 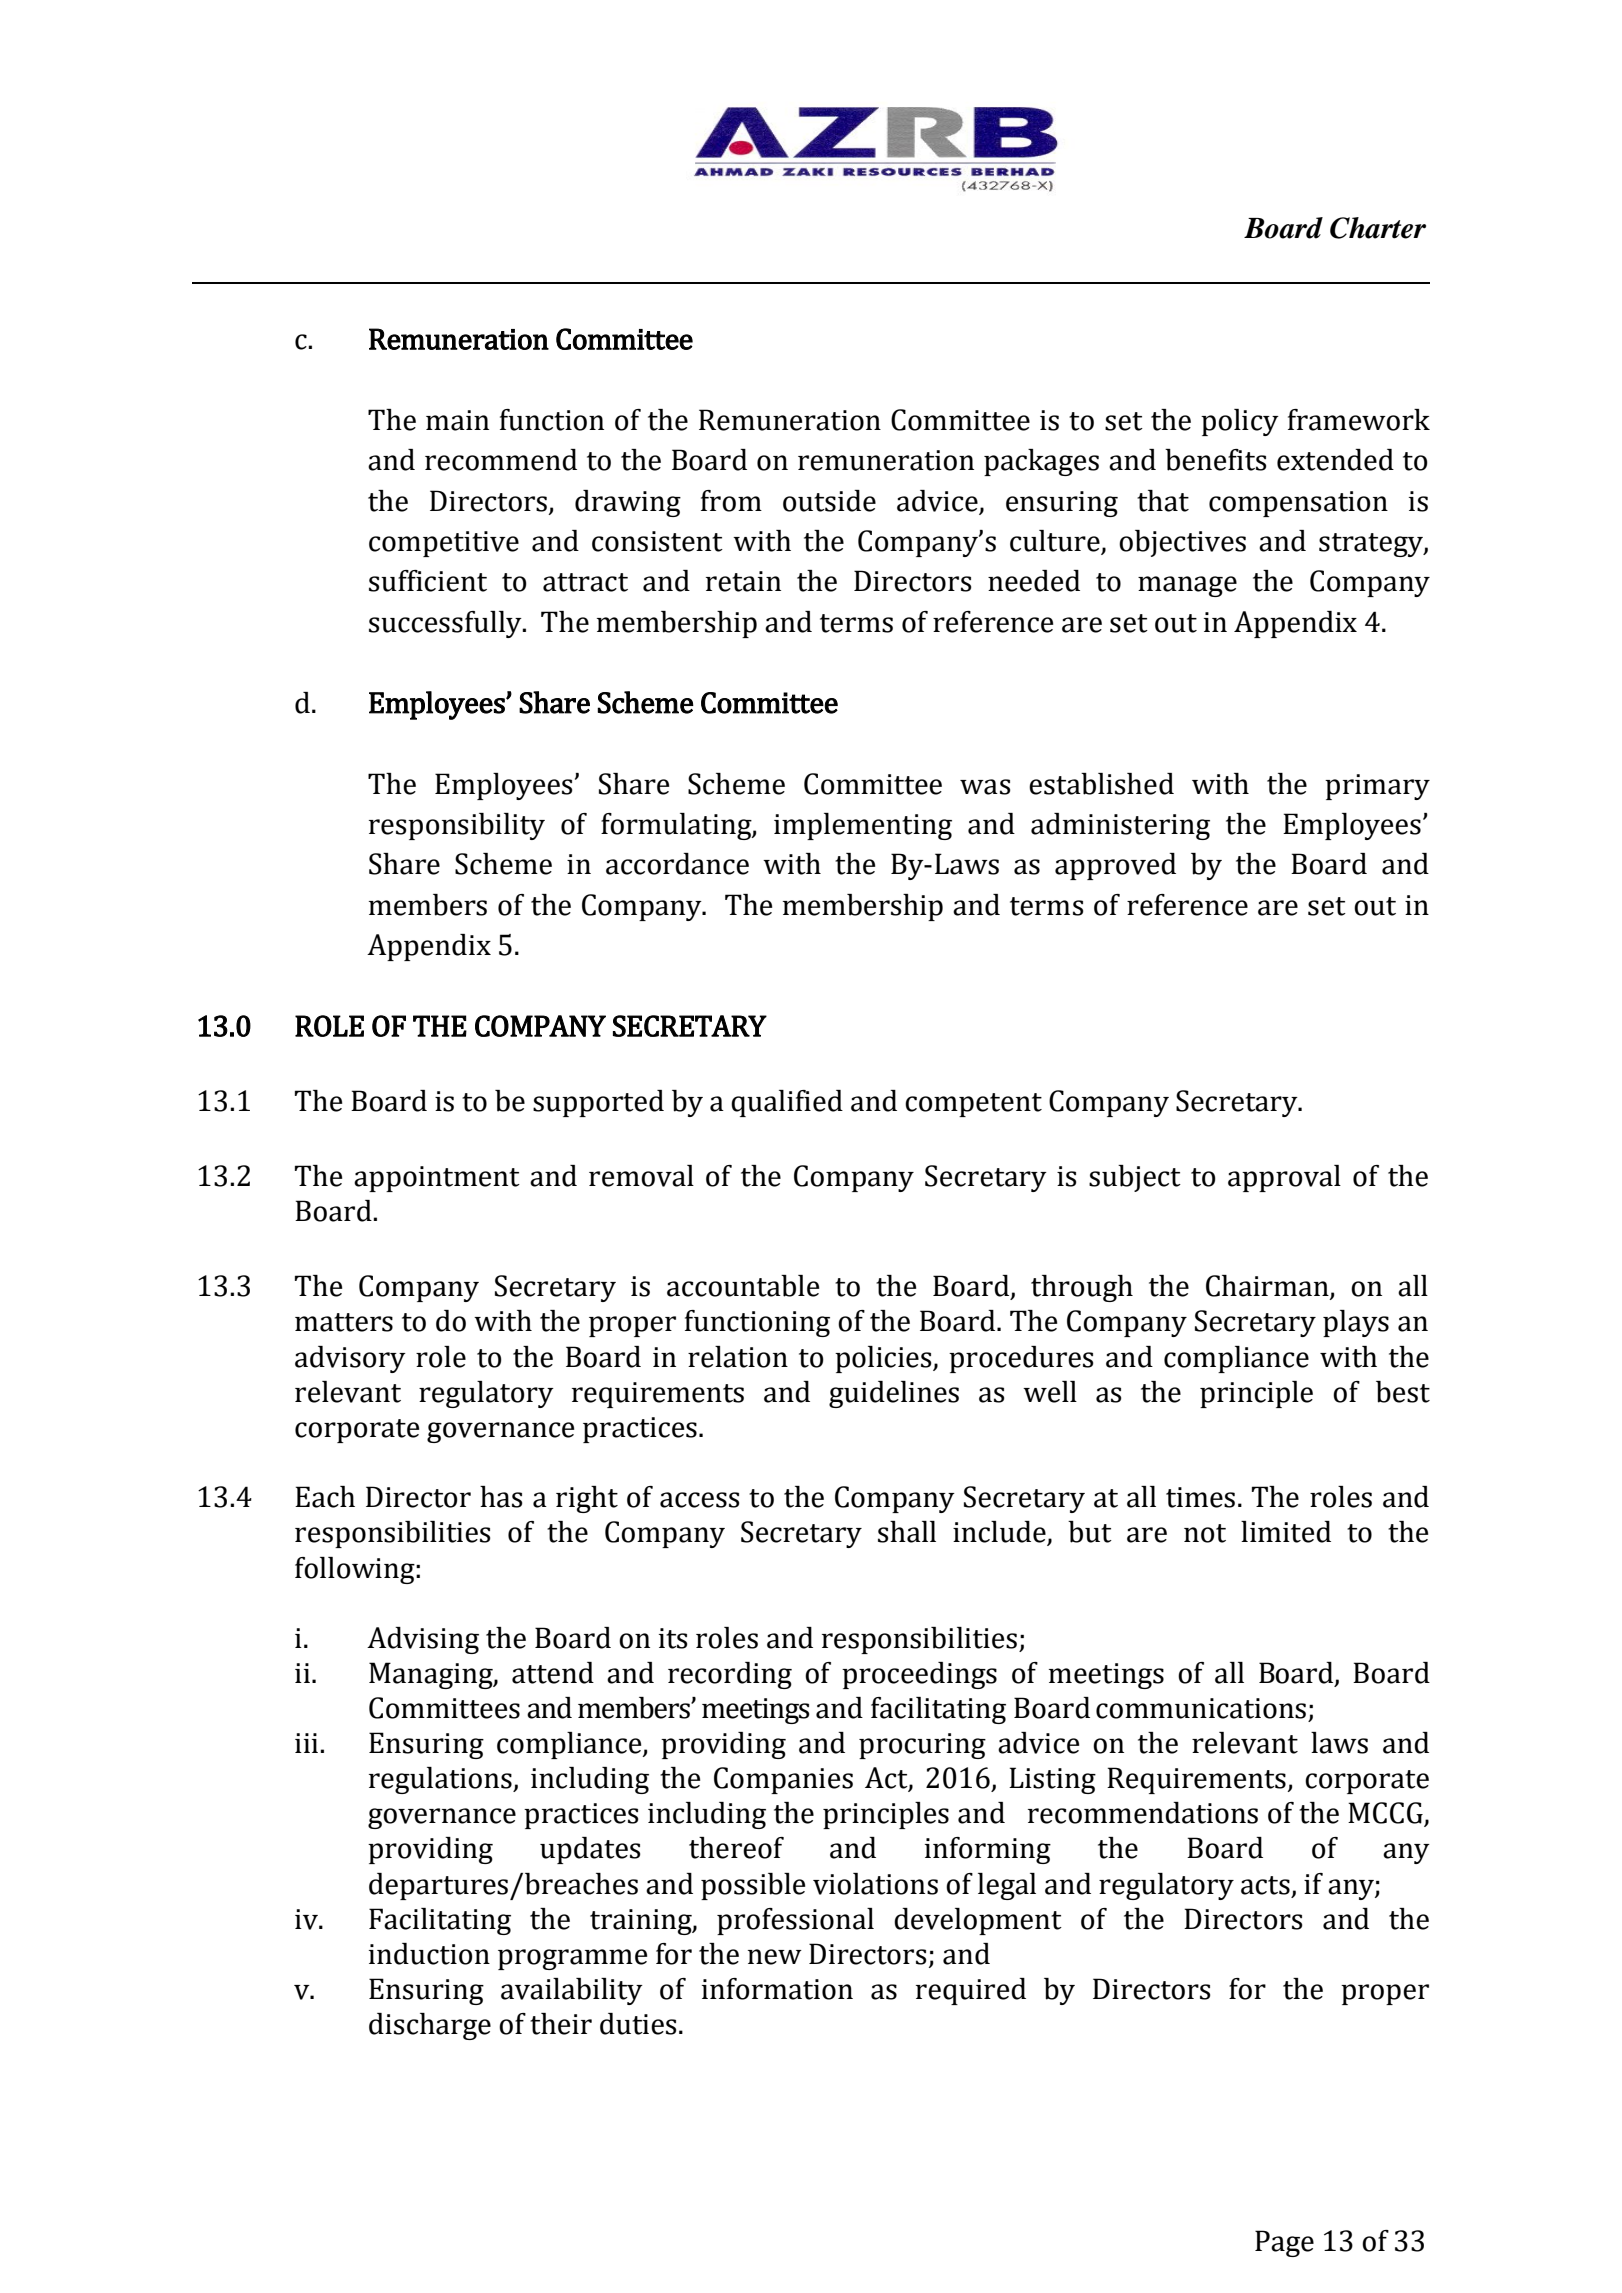 I want to click on has, so click(x=501, y=1497).
